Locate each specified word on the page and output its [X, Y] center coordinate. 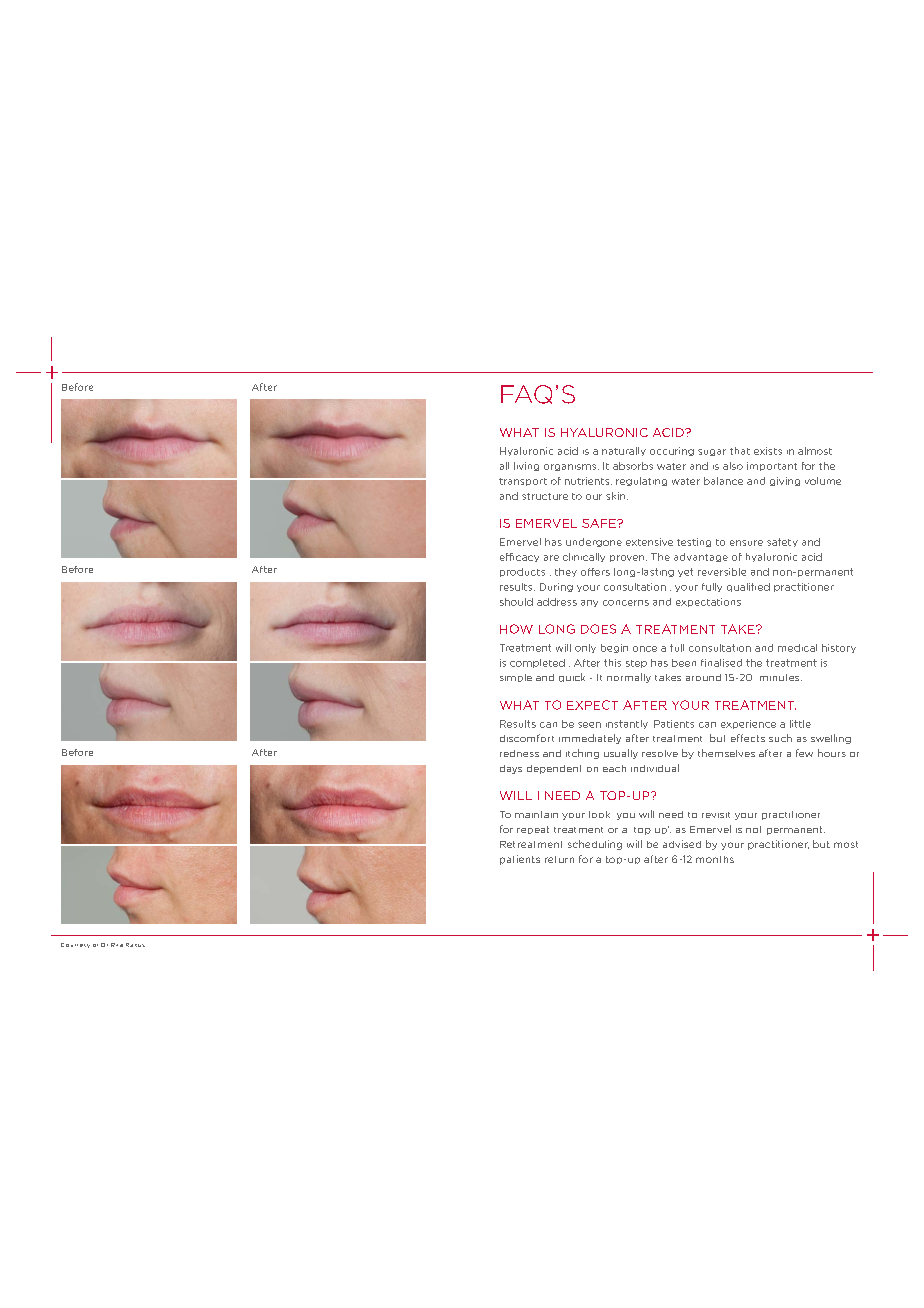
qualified [748, 587]
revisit [716, 815]
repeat [533, 830]
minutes [781, 677]
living [526, 466]
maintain [536, 814]
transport [523, 482]
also [733, 466]
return [559, 859]
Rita [117, 945]
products [522, 572]
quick [572, 677]
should [516, 602]
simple [516, 678]
